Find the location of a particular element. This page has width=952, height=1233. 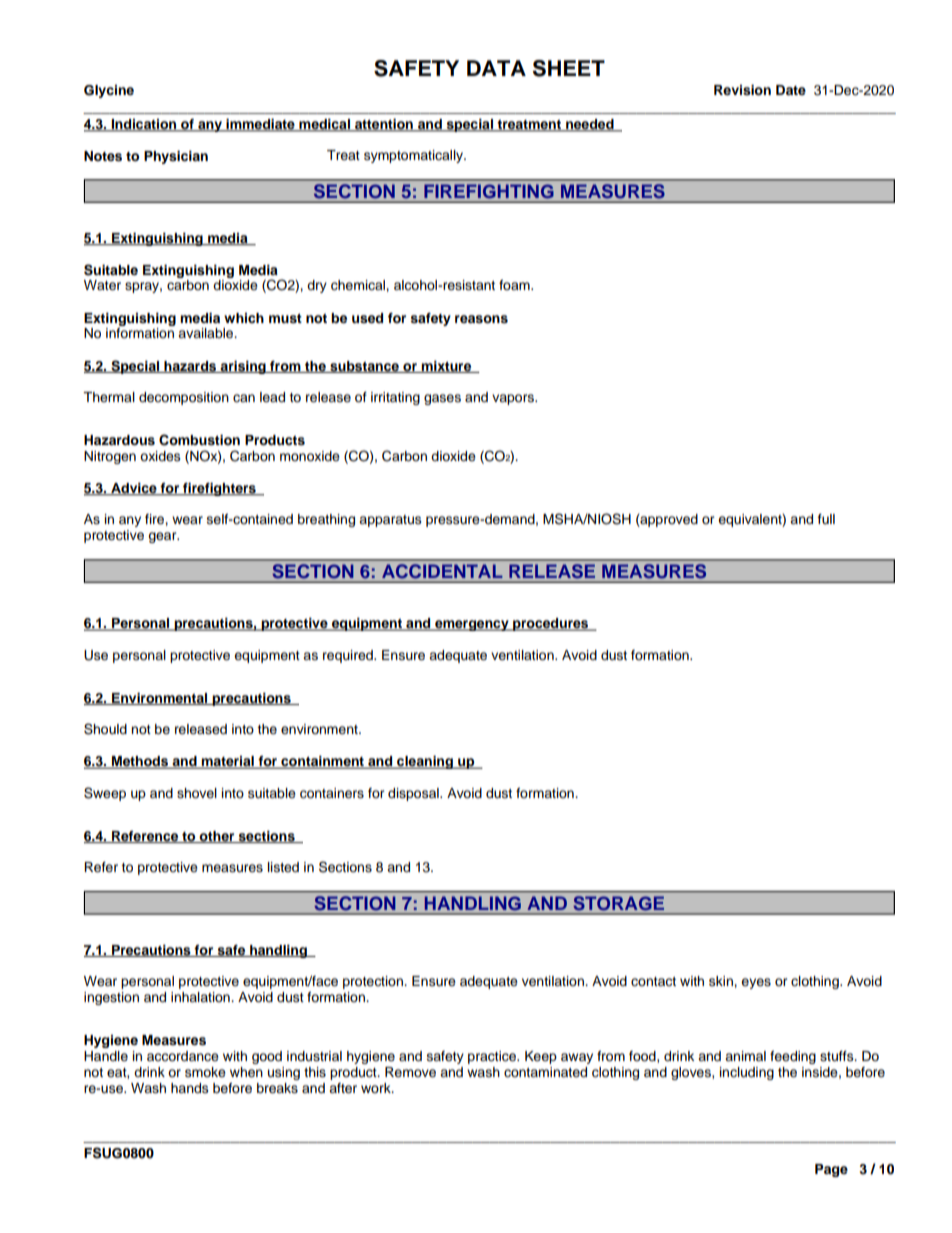

foam is located at coordinates (515, 285).
